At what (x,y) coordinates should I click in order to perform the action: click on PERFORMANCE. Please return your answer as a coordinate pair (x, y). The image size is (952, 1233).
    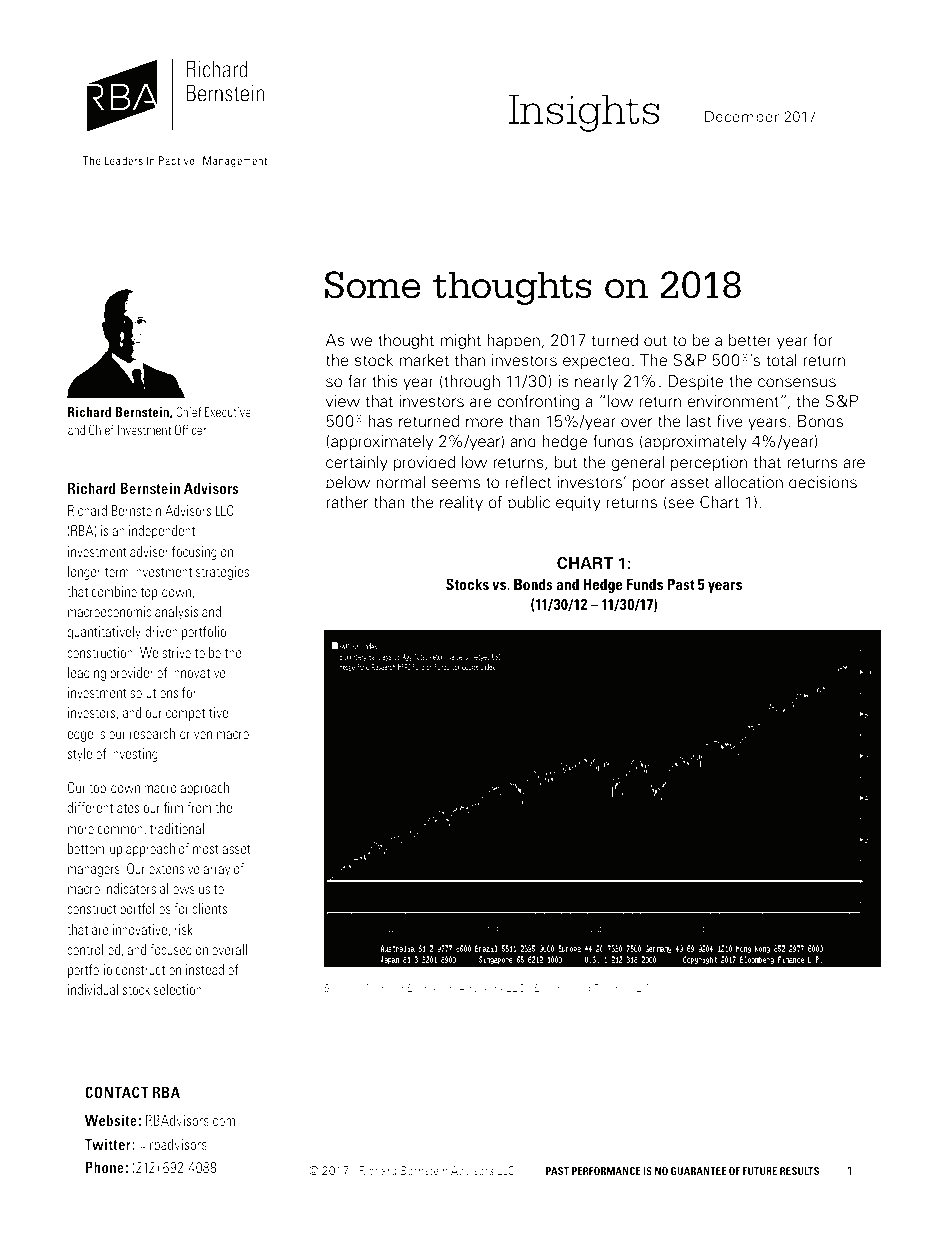
    Looking at the image, I should click on (606, 1171).
